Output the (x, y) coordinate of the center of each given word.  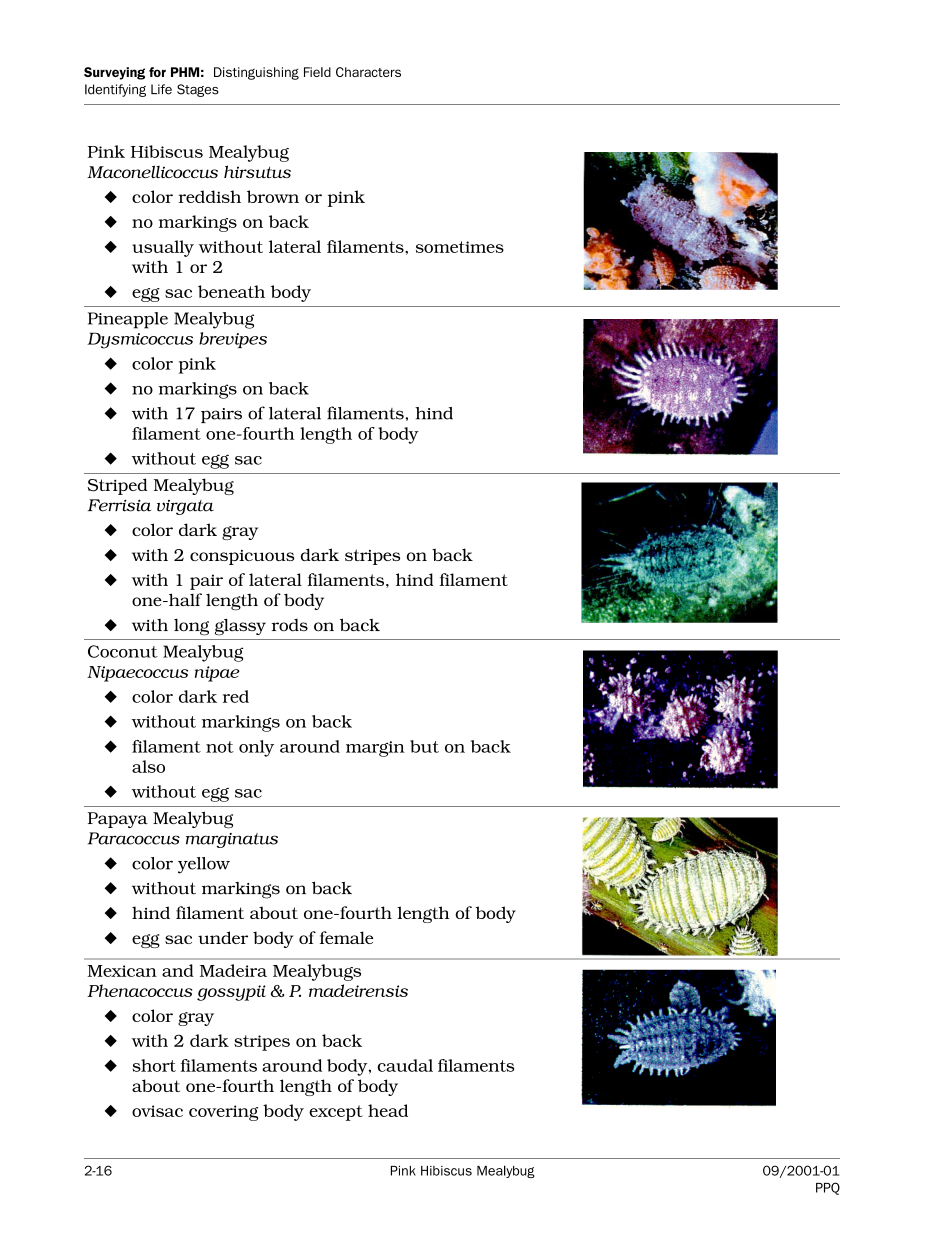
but (424, 746)
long (191, 627)
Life (161, 89)
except (336, 1113)
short (154, 1065)
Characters (368, 72)
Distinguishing (256, 73)
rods (289, 625)
